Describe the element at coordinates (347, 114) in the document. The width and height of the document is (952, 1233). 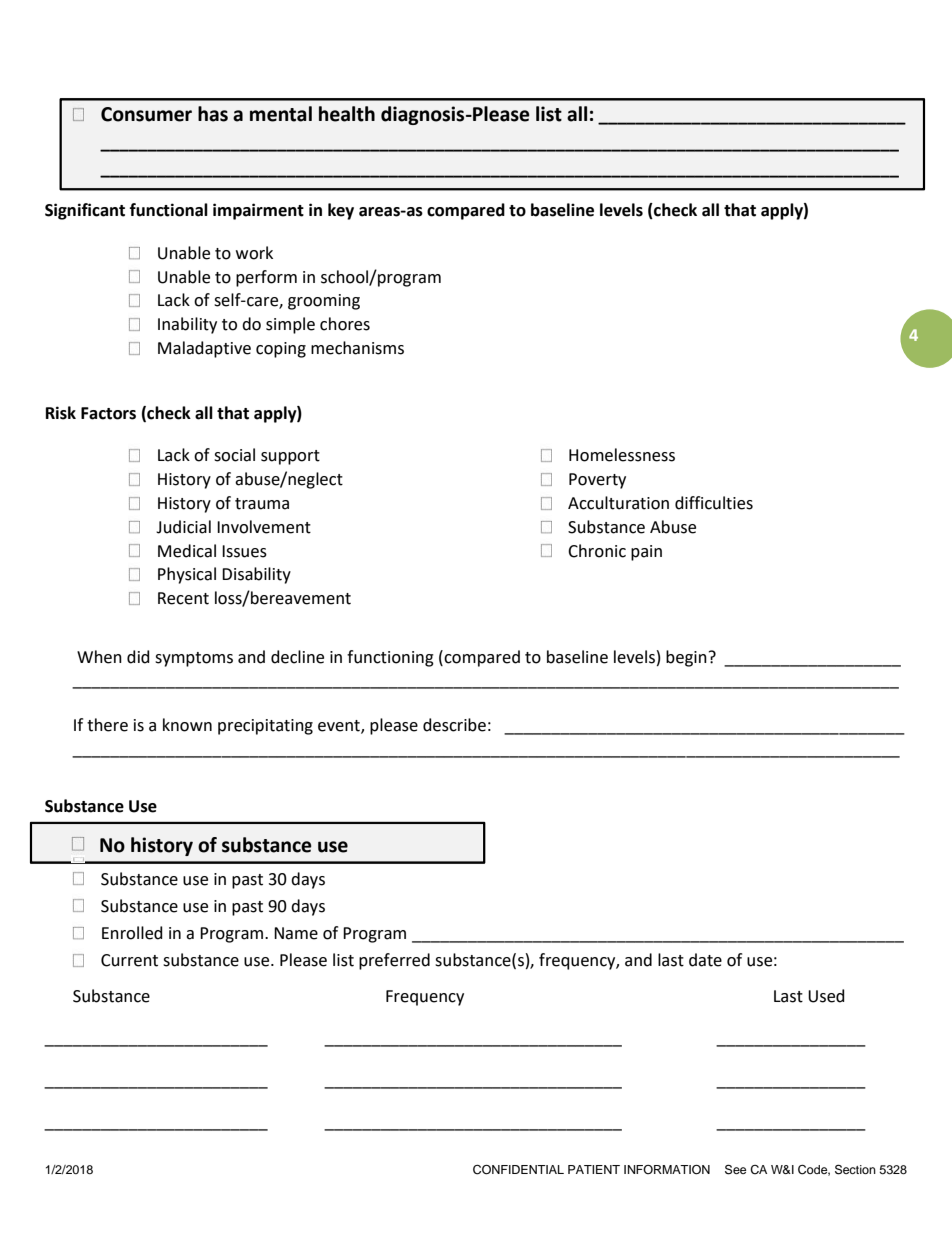
I see `health` at that location.
